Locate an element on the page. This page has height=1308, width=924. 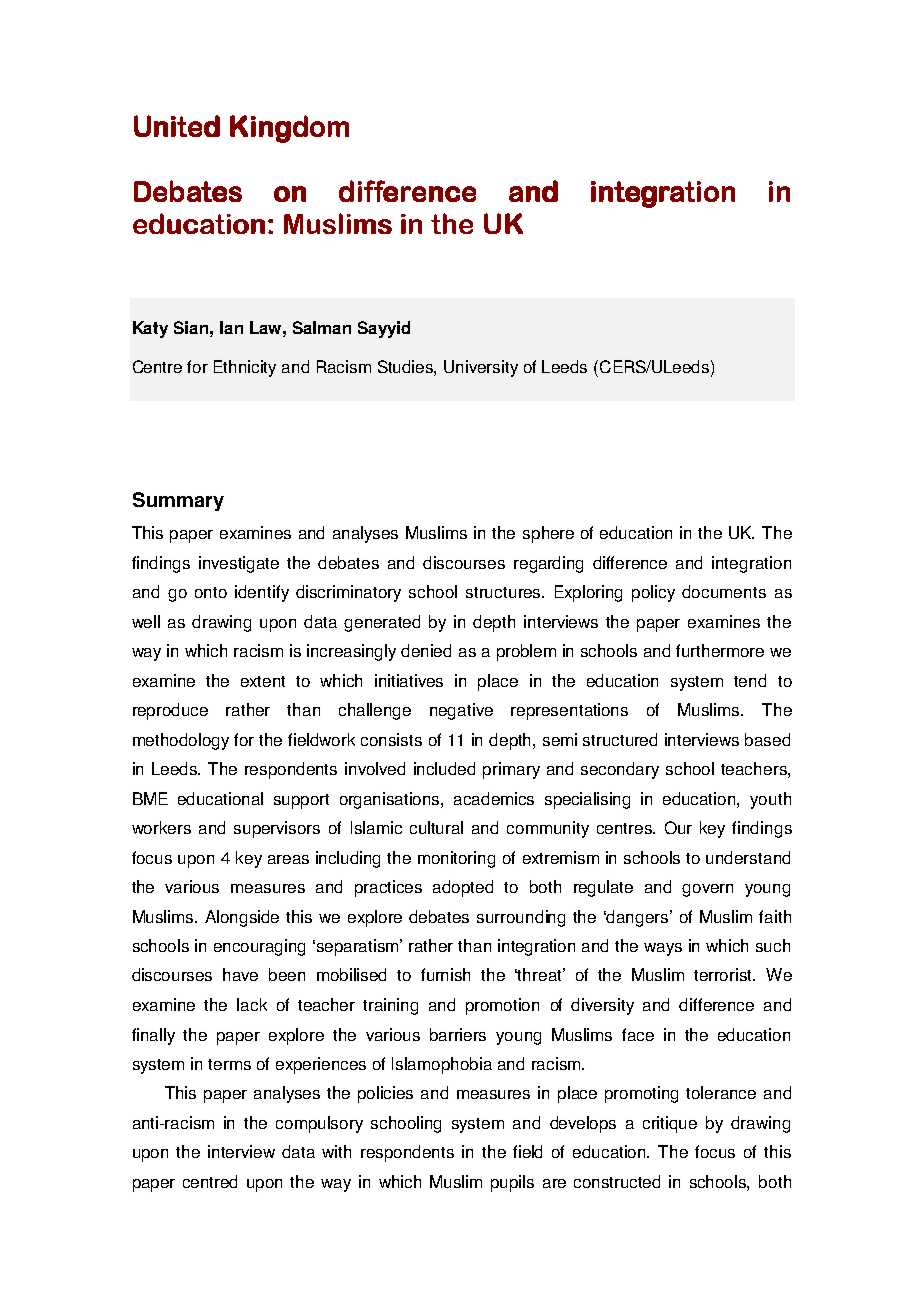
denied is located at coordinates (426, 650).
